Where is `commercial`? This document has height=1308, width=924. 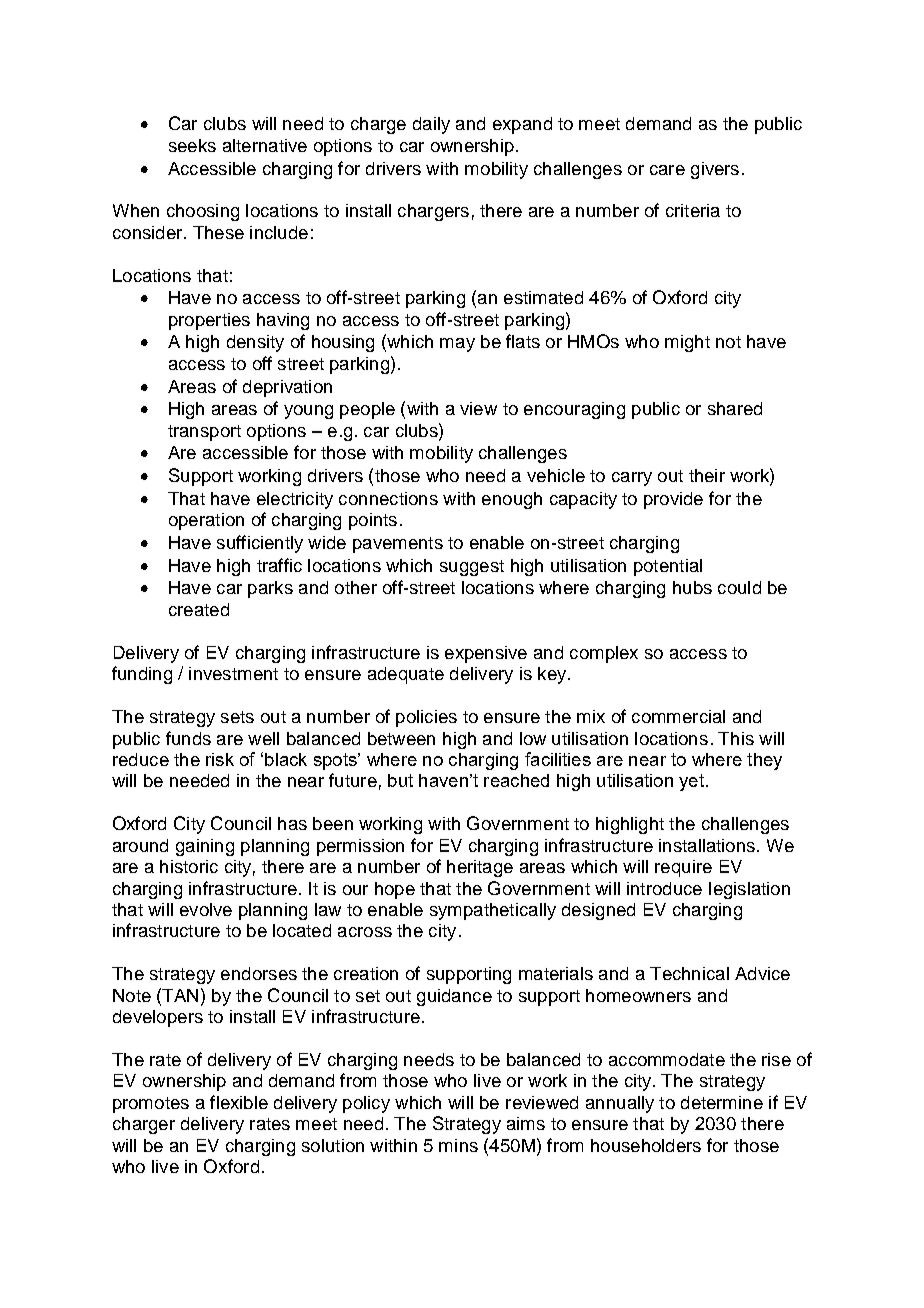
commercial is located at coordinates (678, 716).
